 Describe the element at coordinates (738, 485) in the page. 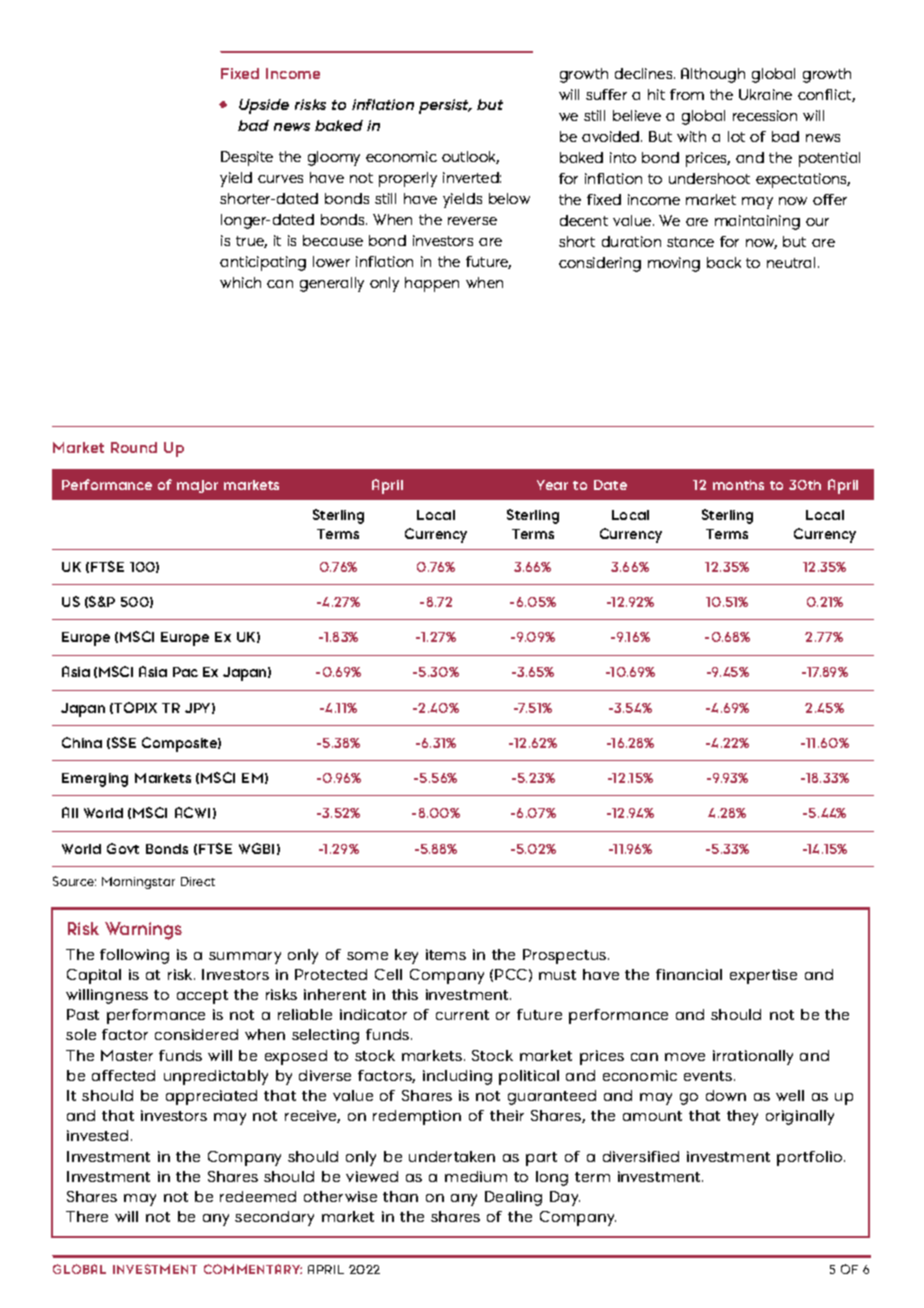

I see `months` at that location.
